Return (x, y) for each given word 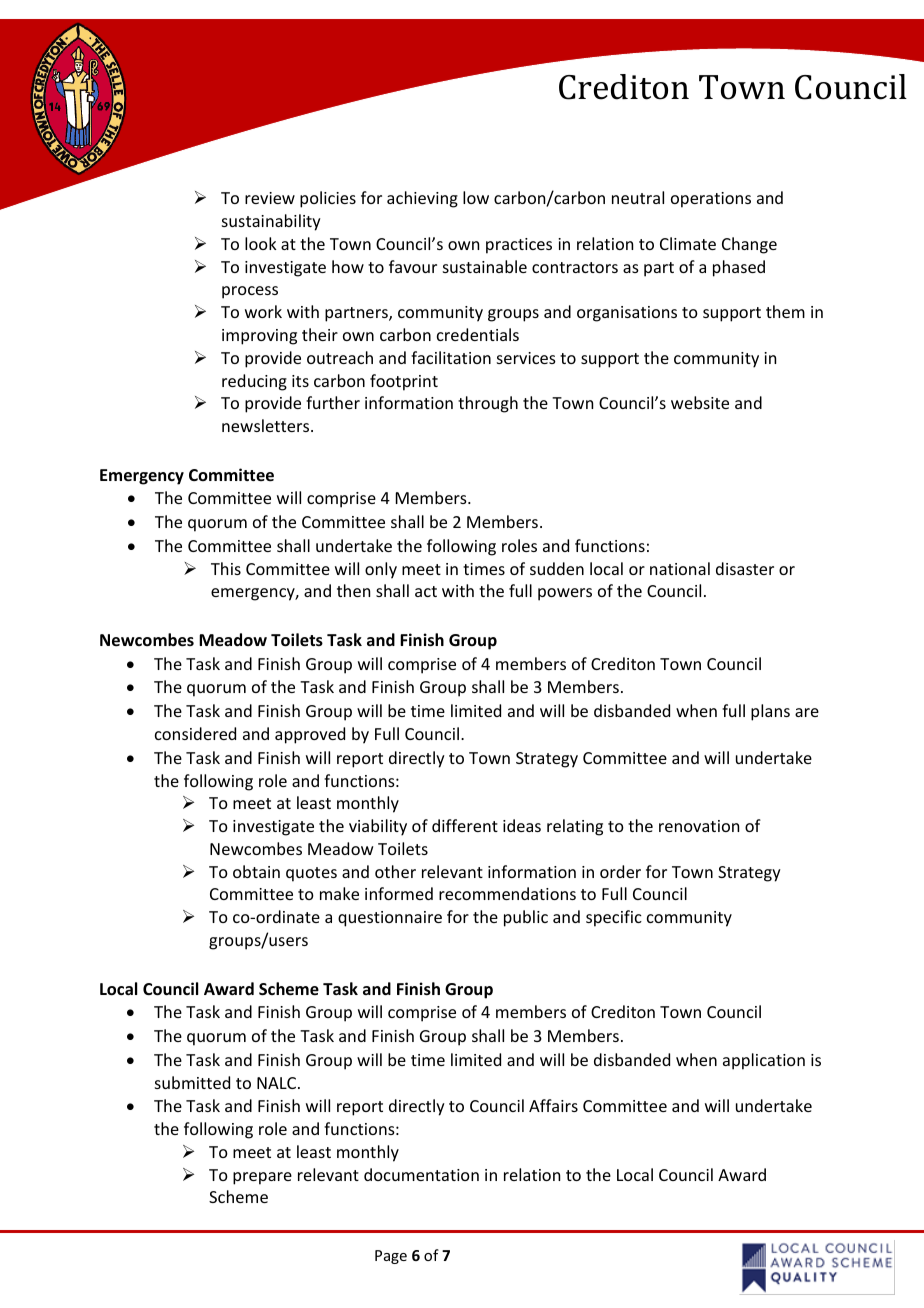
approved (310, 735)
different (465, 825)
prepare (262, 1178)
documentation (421, 1174)
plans (770, 712)
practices (519, 246)
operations (711, 200)
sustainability (271, 222)
